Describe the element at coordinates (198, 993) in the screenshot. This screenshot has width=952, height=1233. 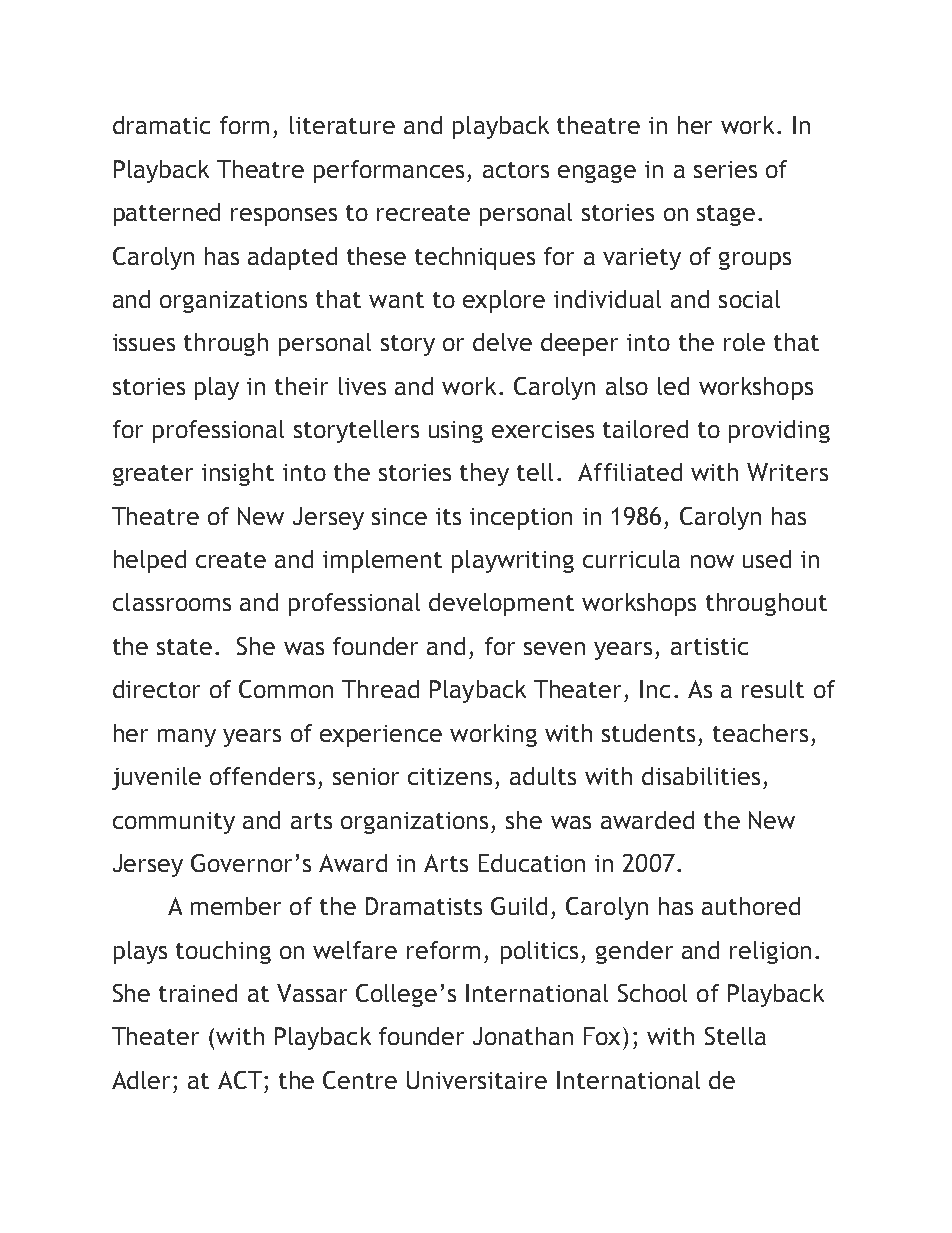
I see `trained` at that location.
